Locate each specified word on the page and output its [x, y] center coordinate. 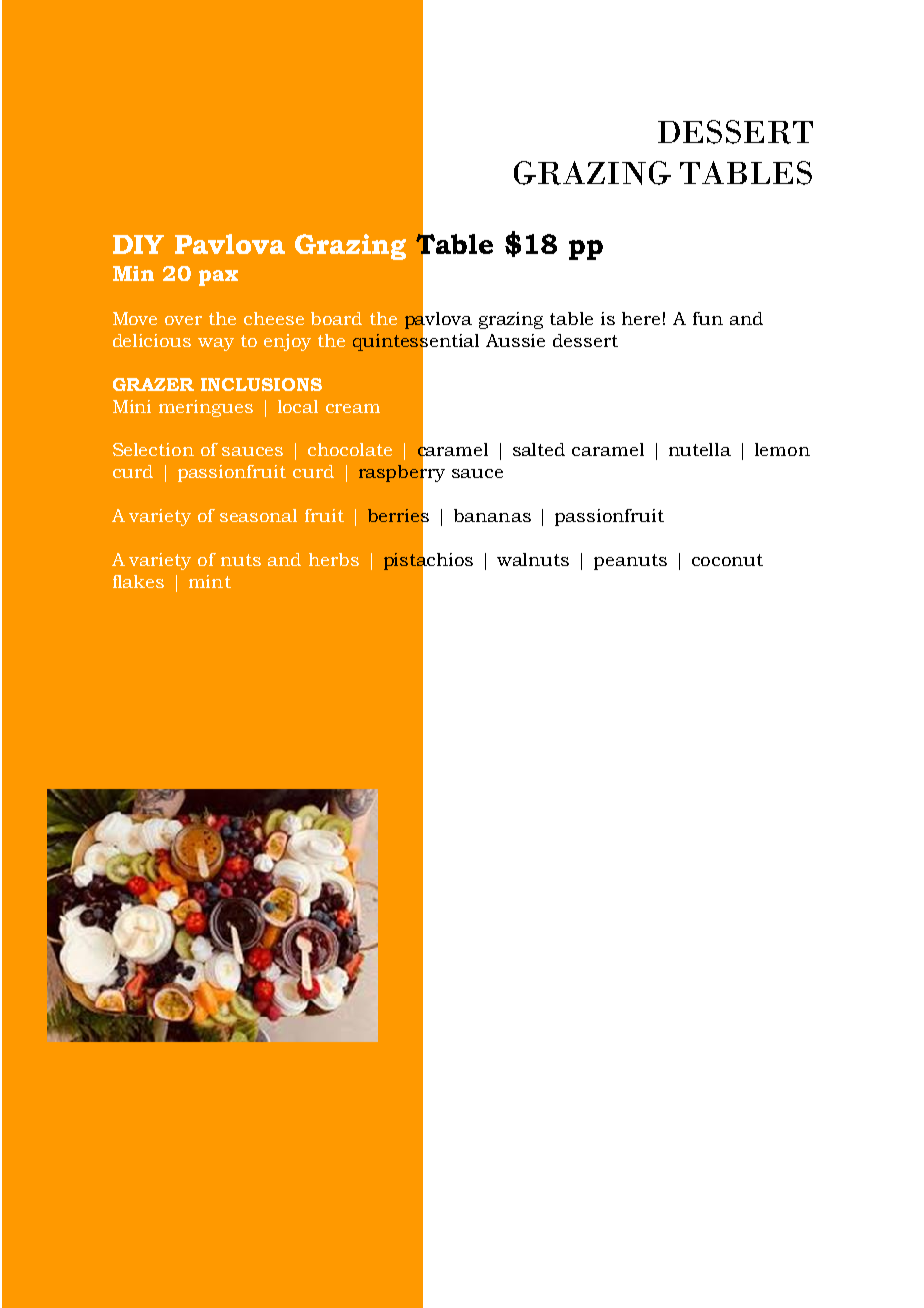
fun [708, 318]
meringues [206, 408]
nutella [700, 449]
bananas [492, 515]
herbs [334, 559]
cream [353, 408]
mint [210, 581]
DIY [138, 244]
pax [218, 278]
